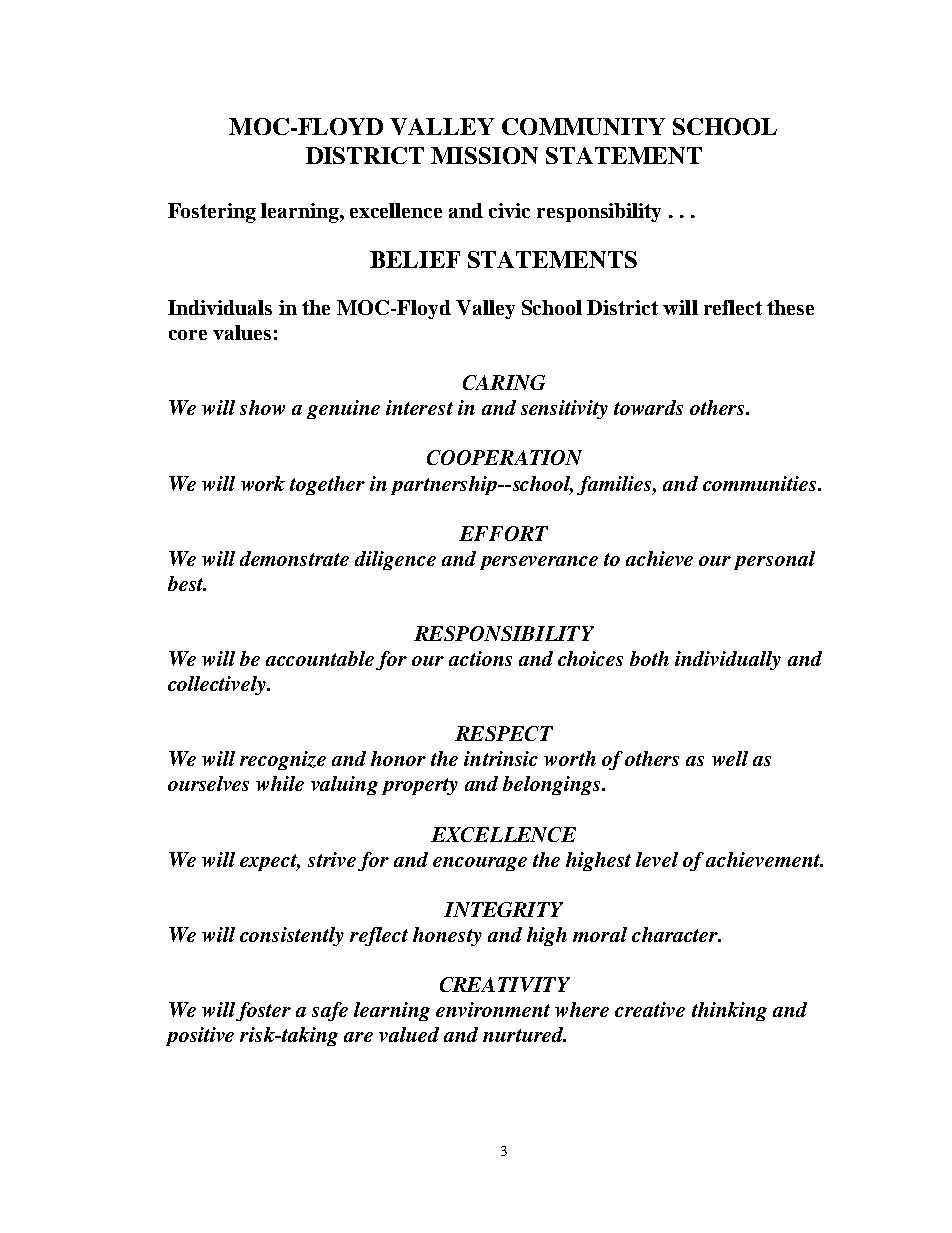 This page has width=952, height=1233. What do you see at coordinates (504, 733) in the page?
I see `RESPECT` at bounding box center [504, 733].
